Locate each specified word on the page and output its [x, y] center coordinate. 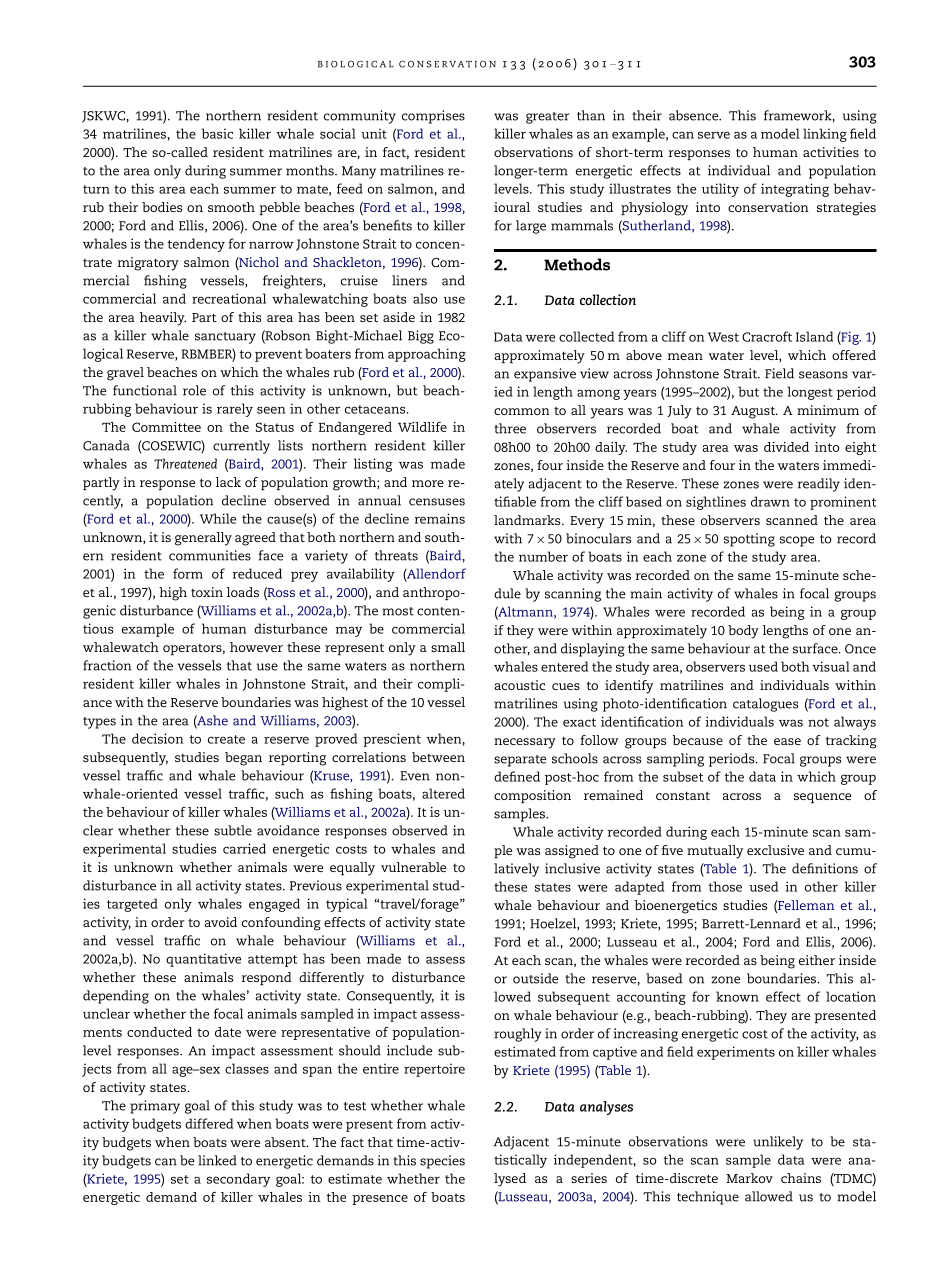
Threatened [185, 463]
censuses [437, 502]
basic [217, 133]
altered [443, 793]
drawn [770, 501]
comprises [433, 117]
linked [217, 1160]
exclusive [775, 850]
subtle [233, 830]
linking [825, 135]
